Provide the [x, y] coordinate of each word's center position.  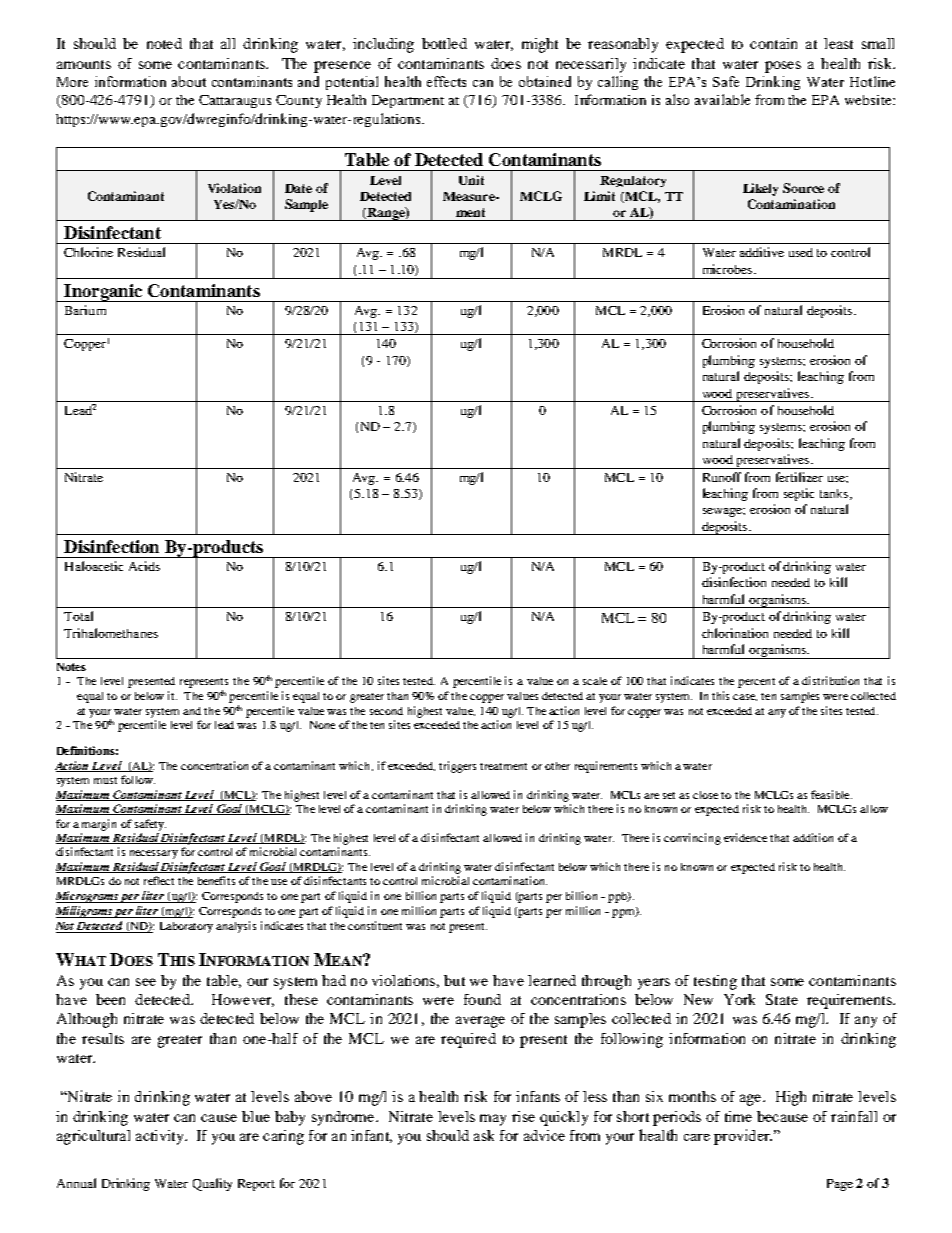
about [189, 81]
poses [783, 67]
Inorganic [103, 293]
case [745, 697]
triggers [457, 767]
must [105, 780]
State [782, 999]
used [801, 252]
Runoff [722, 477]
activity [161, 1137]
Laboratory [186, 927]
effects [446, 81]
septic [799, 494]
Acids [144, 566]
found [482, 999]
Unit [471, 180]
